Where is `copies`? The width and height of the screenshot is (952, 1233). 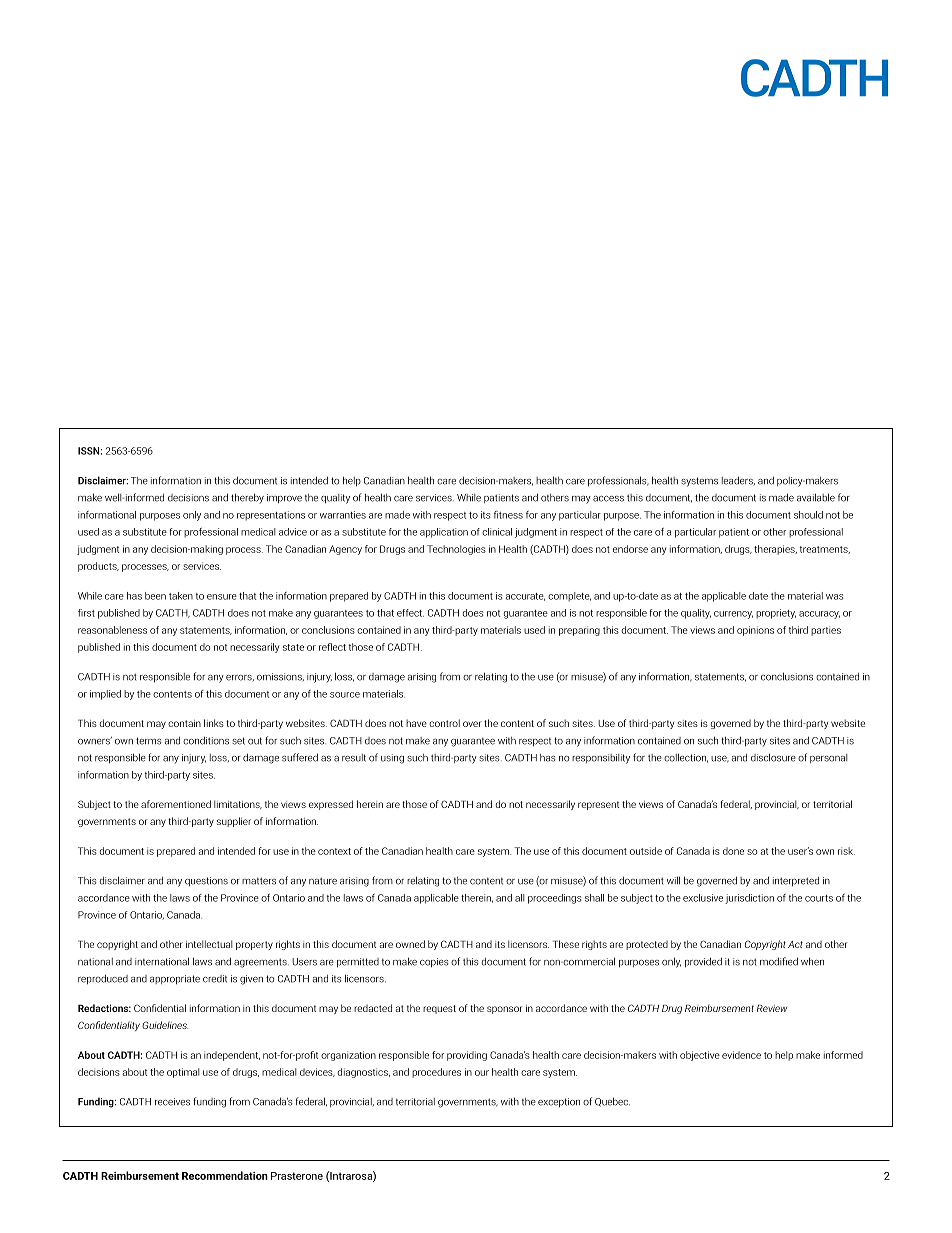 copies is located at coordinates (434, 962).
